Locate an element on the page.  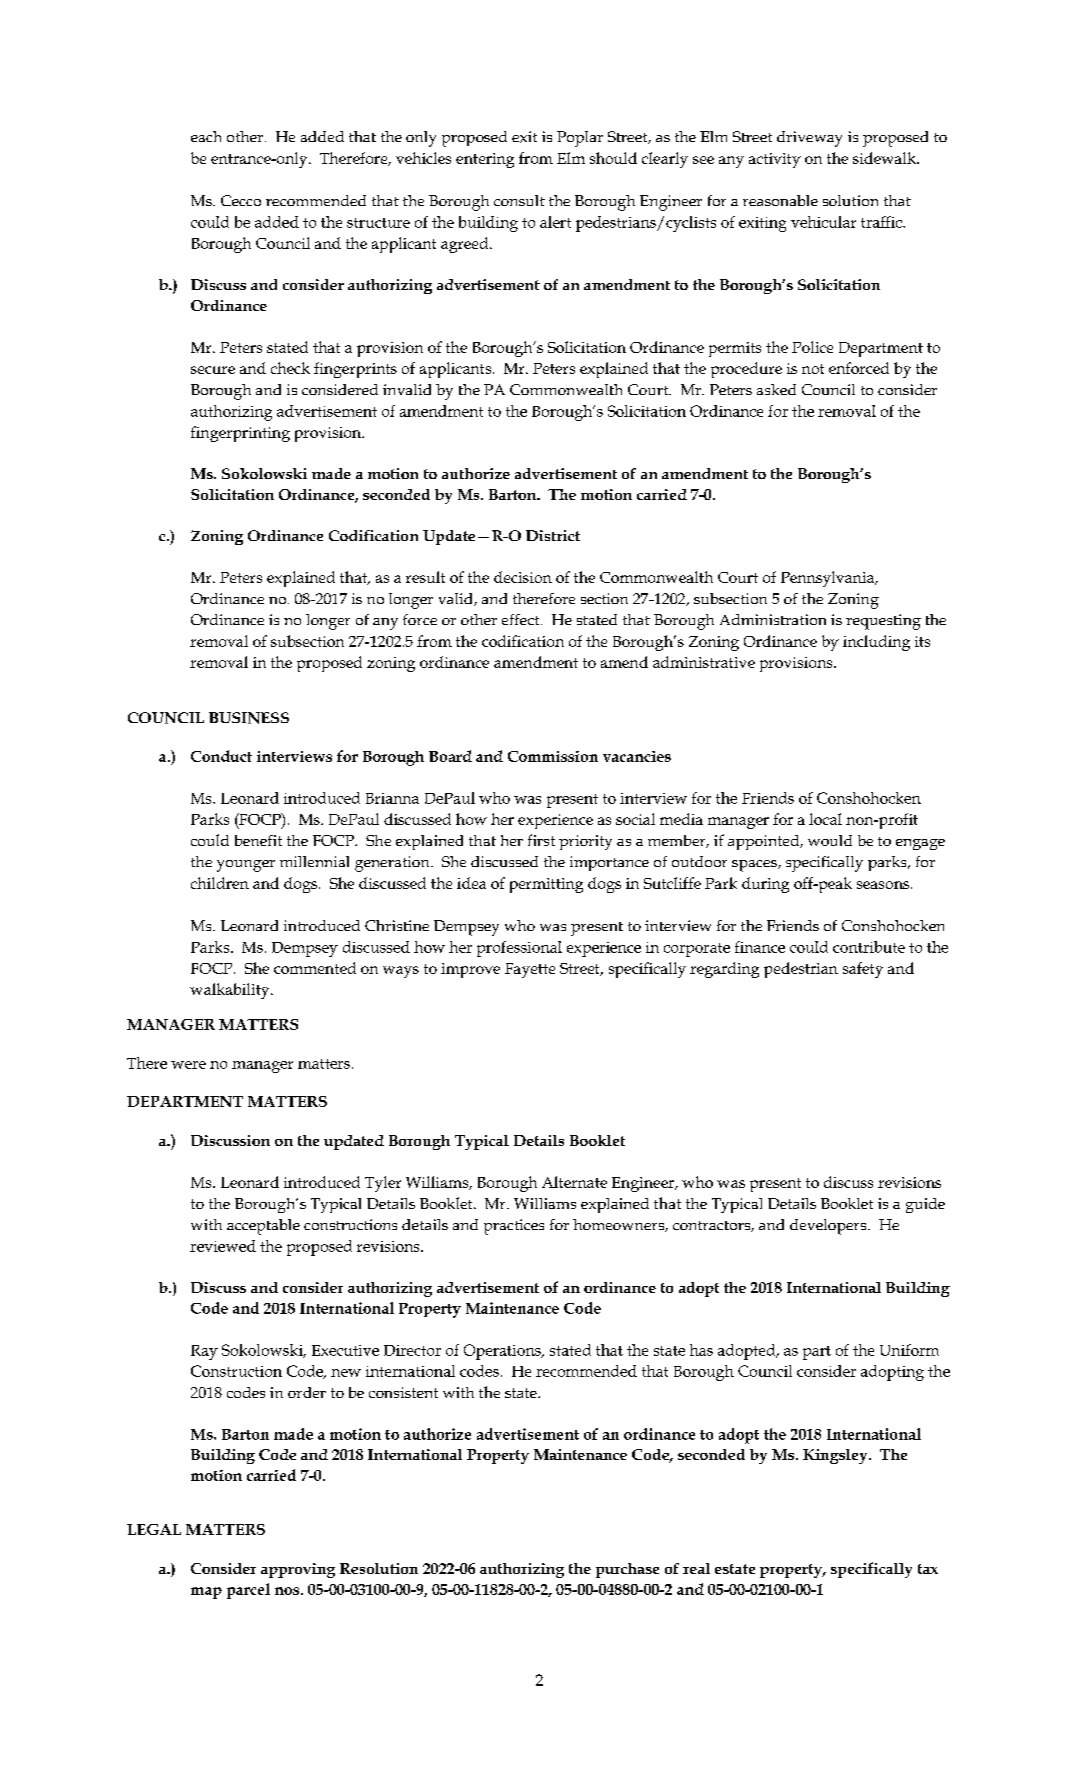
purchase is located at coordinates (627, 1570).
